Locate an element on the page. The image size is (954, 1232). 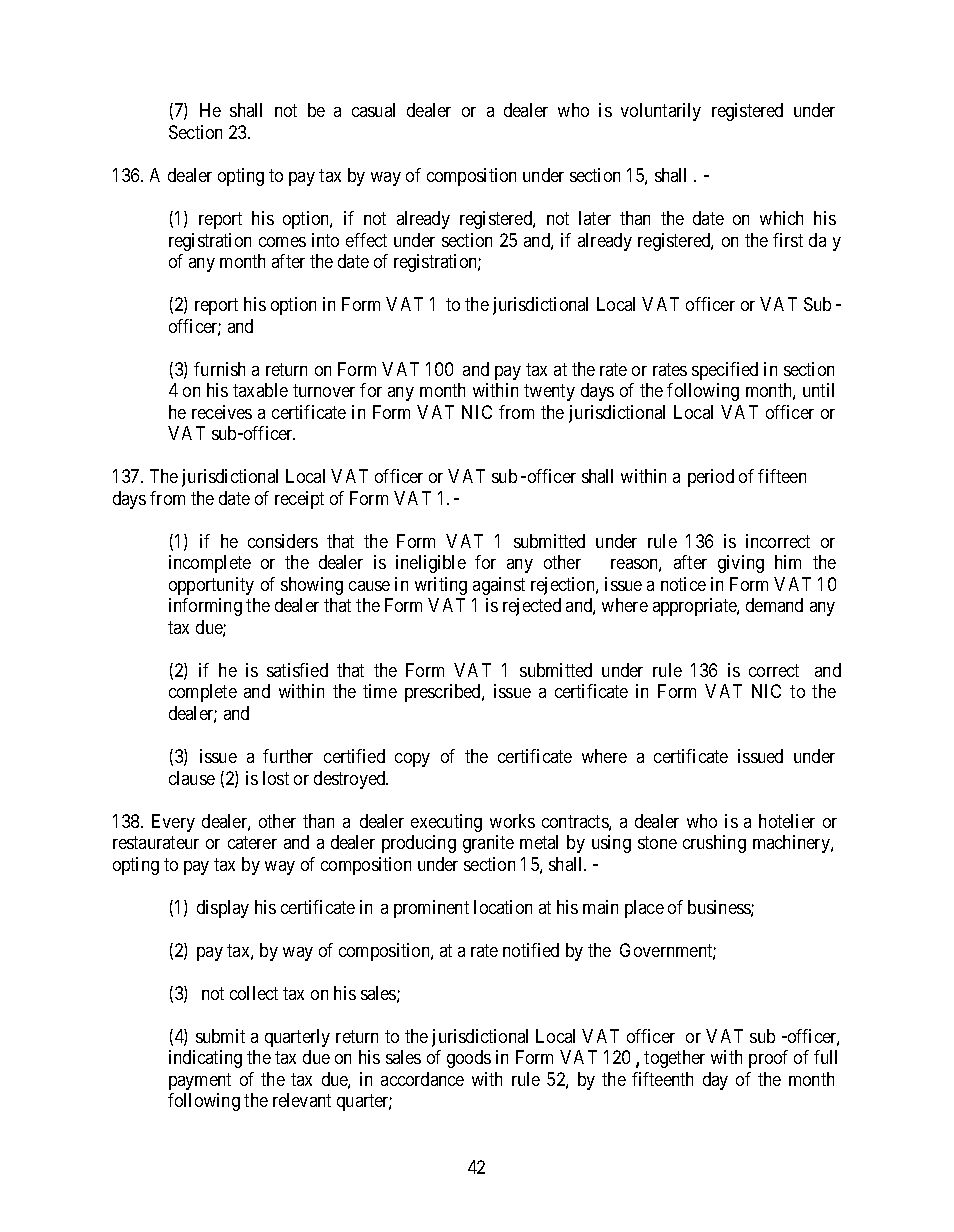
goods is located at coordinates (469, 1059).
